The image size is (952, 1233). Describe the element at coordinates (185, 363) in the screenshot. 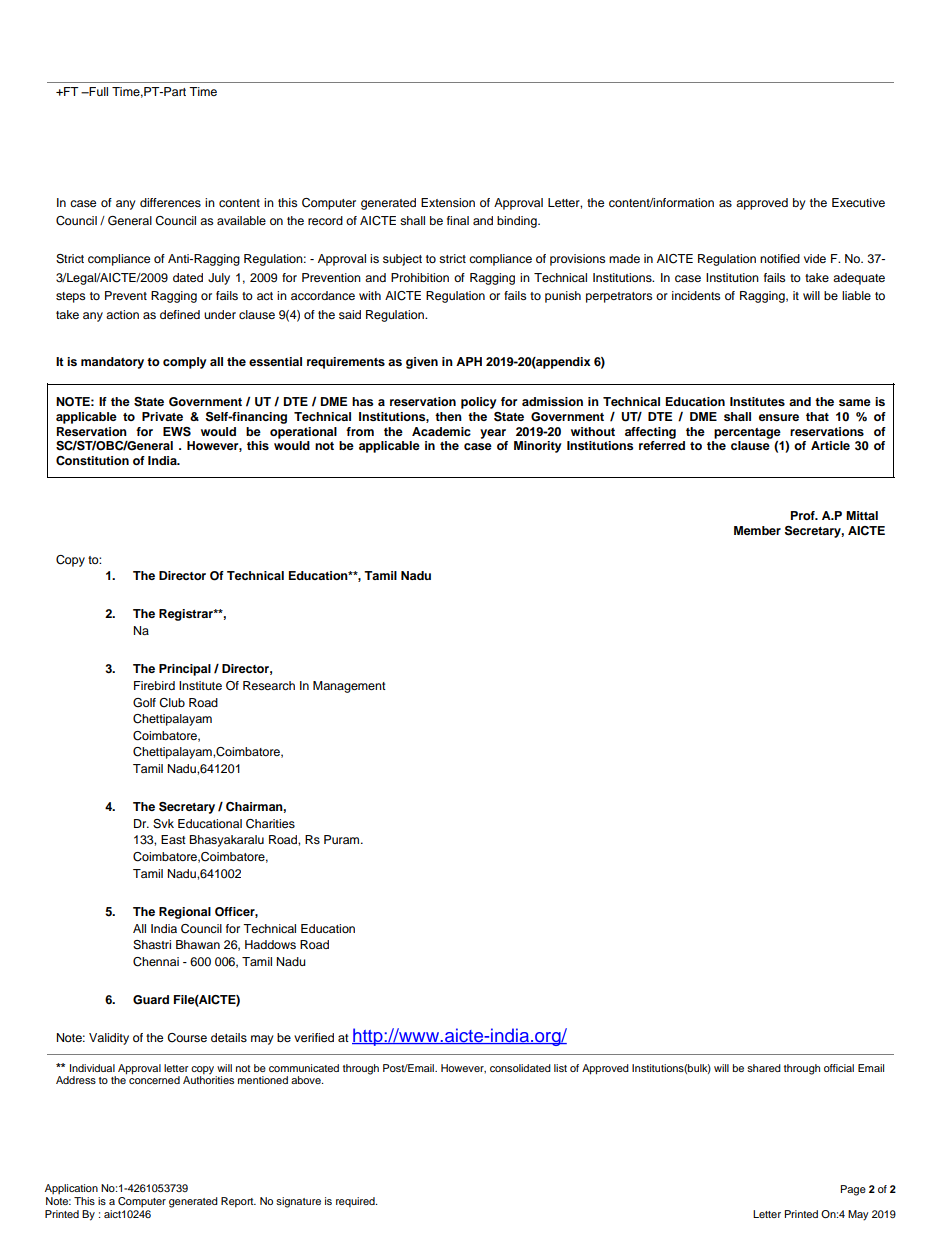

I see `comply` at that location.
